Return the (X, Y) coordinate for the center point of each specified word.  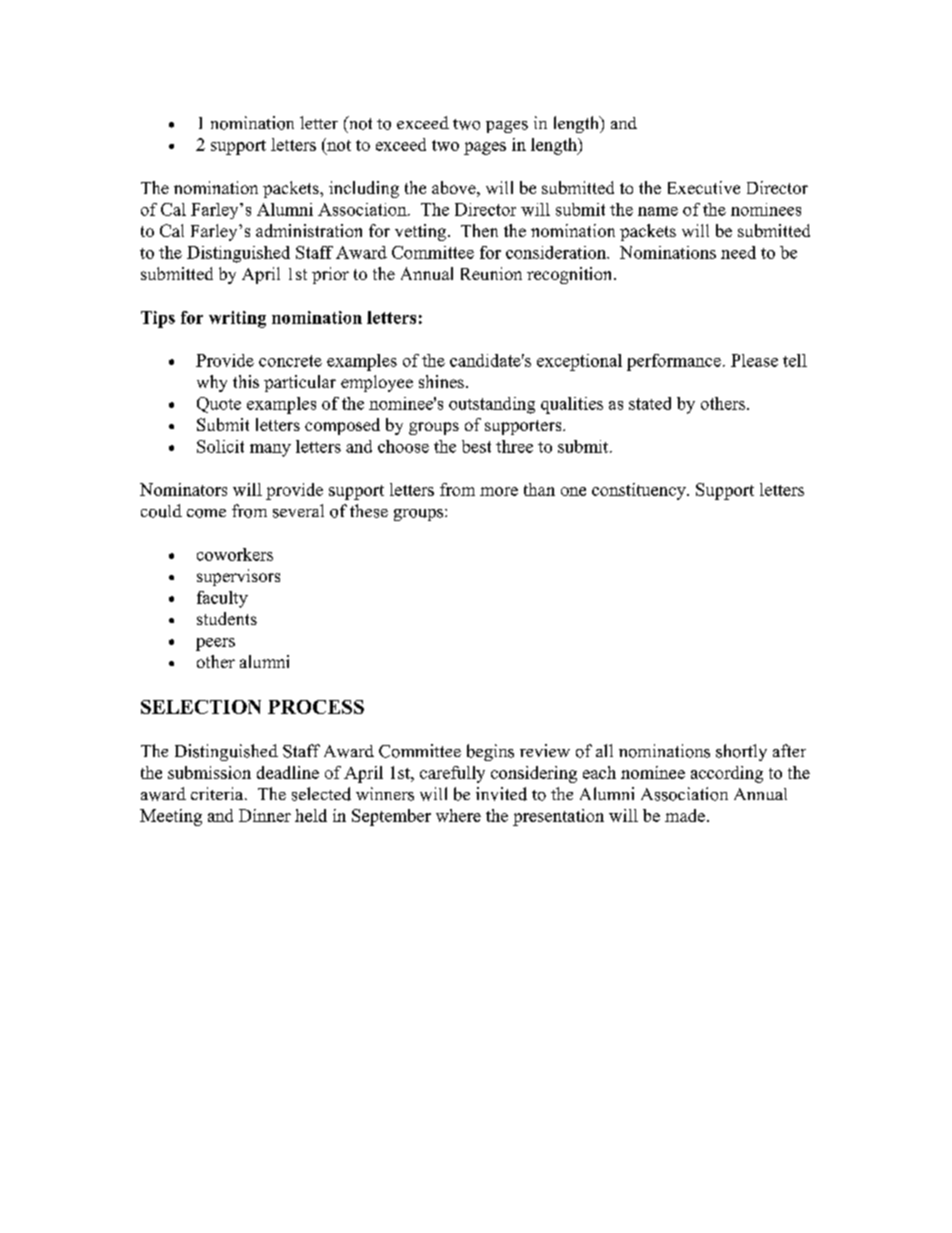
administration (309, 230)
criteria (218, 793)
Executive (704, 187)
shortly (741, 752)
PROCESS (316, 707)
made (685, 815)
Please (754, 360)
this (246, 381)
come (206, 513)
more (499, 491)
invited (501, 794)
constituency (640, 491)
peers (215, 644)
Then (479, 230)
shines (441, 381)
